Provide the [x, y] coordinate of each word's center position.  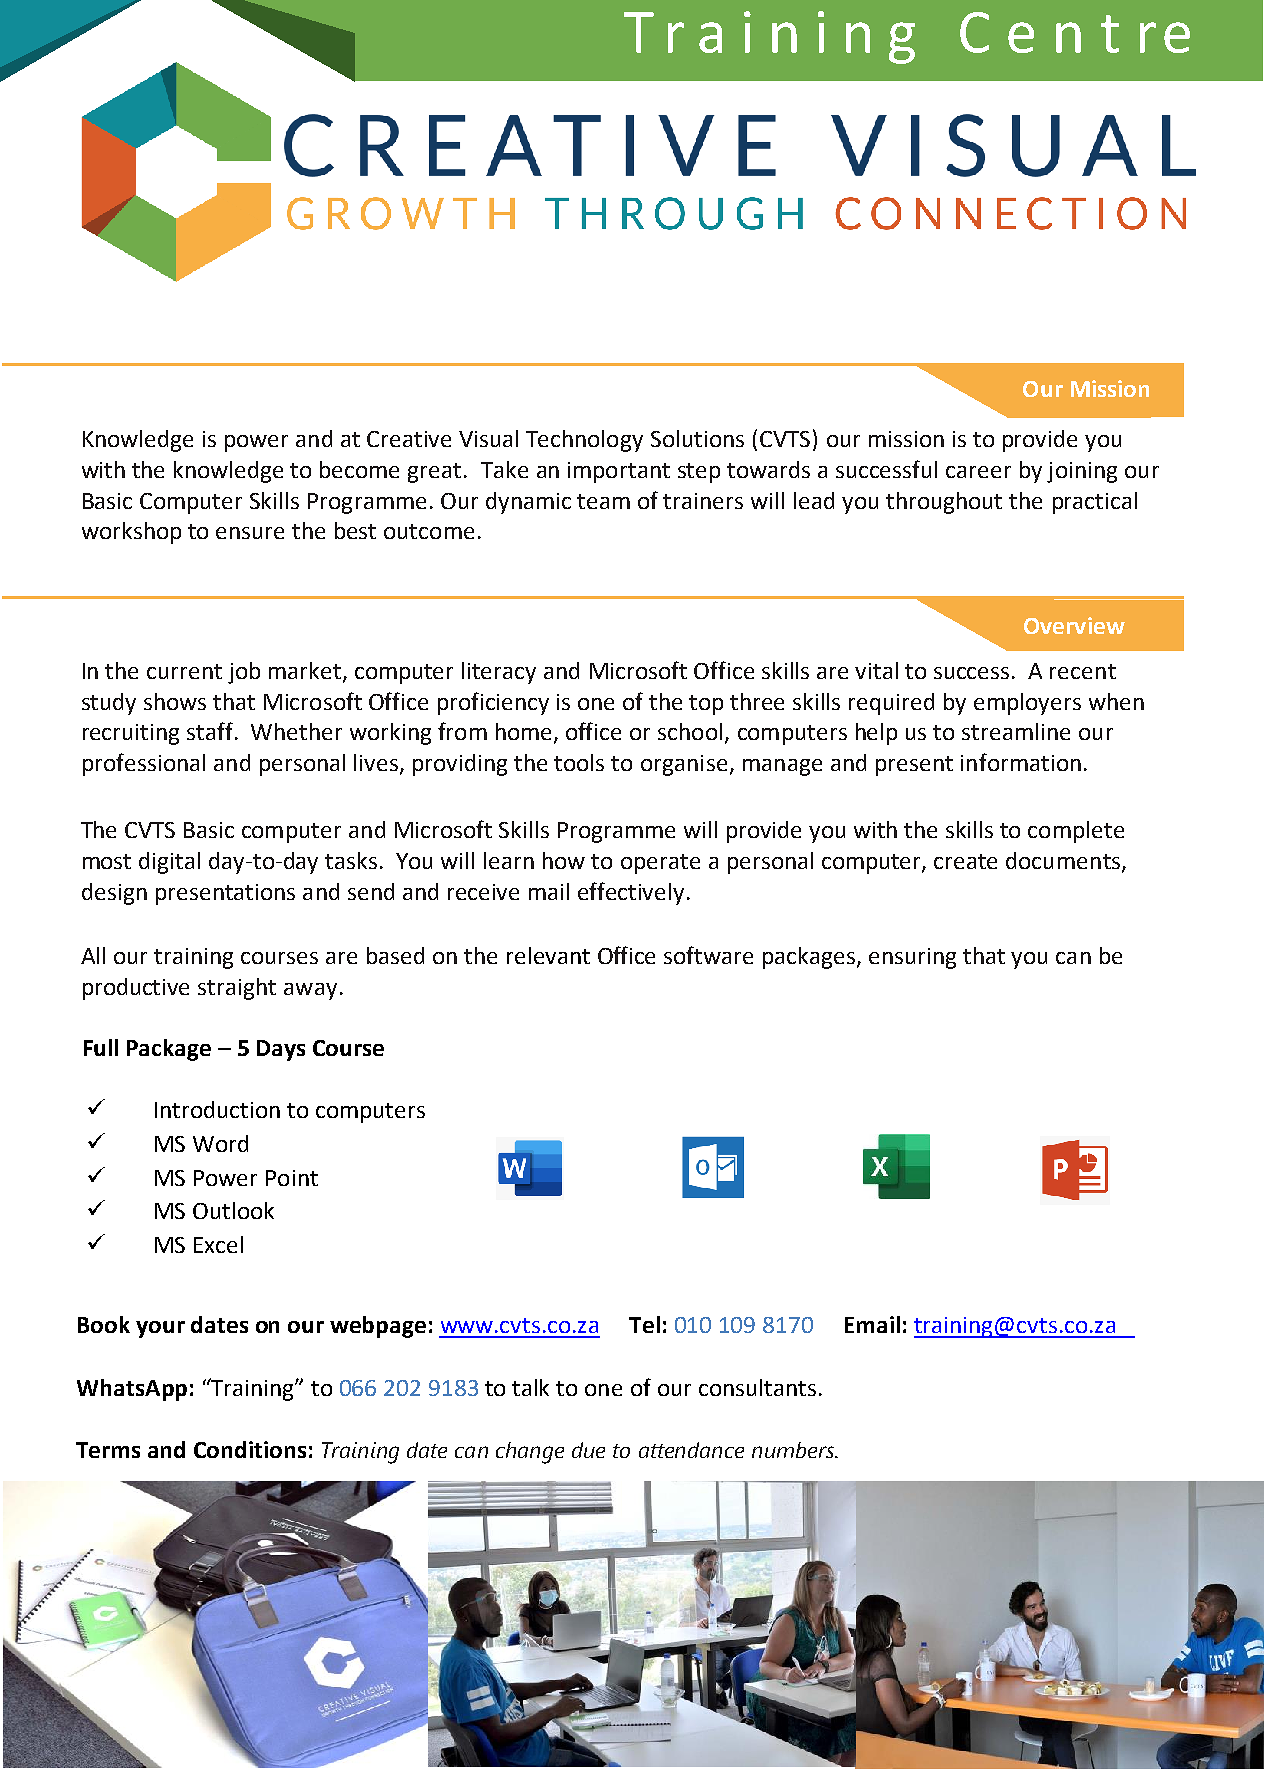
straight [237, 989]
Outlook [233, 1210]
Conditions [250, 1449]
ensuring [912, 958]
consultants [757, 1387]
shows [175, 701]
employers [1027, 704]
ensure [250, 533]
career [978, 472]
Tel [644, 1324]
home [523, 731]
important [619, 472]
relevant [548, 955]
